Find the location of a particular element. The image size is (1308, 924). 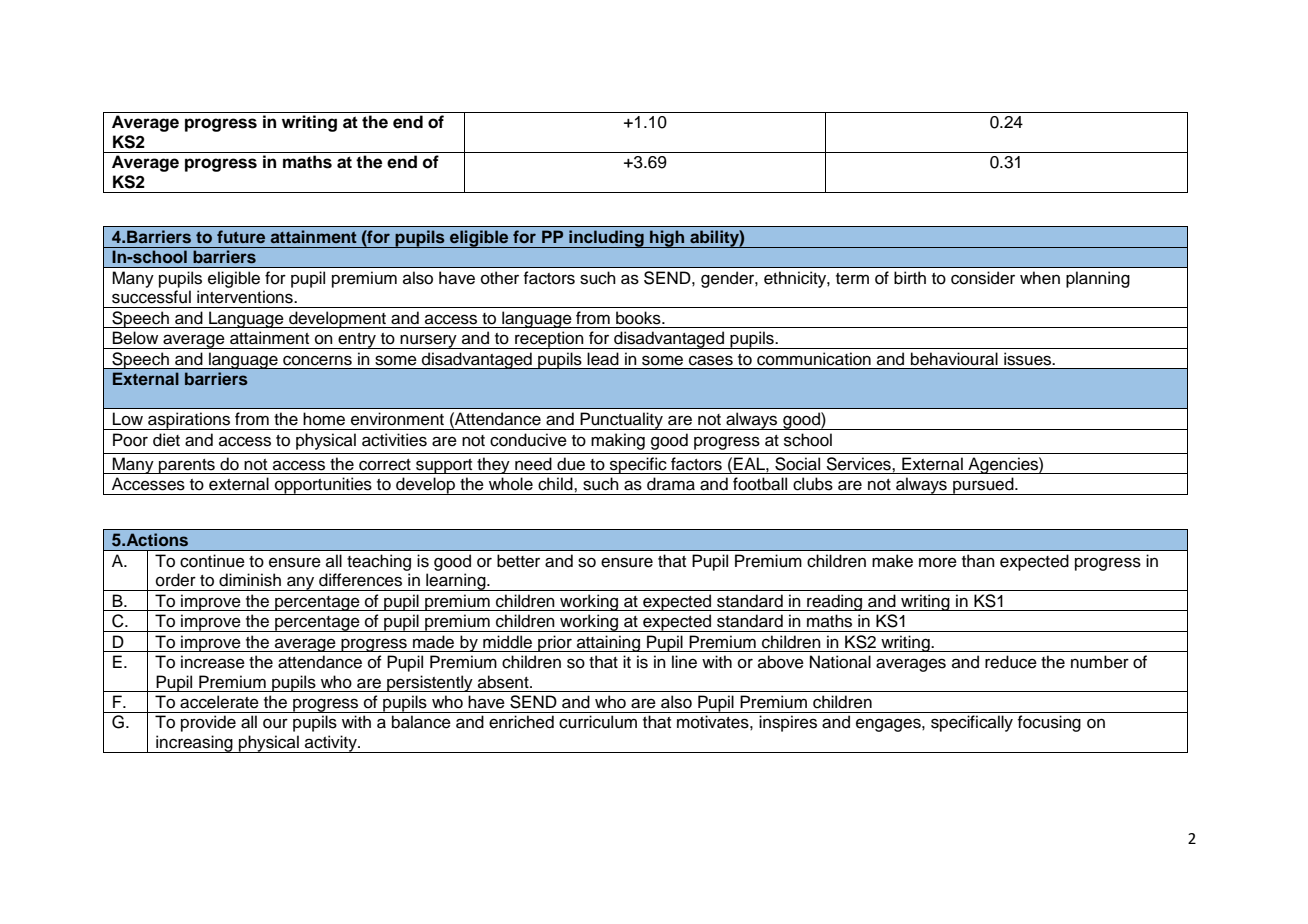

focusing is located at coordinates (1049, 723).
